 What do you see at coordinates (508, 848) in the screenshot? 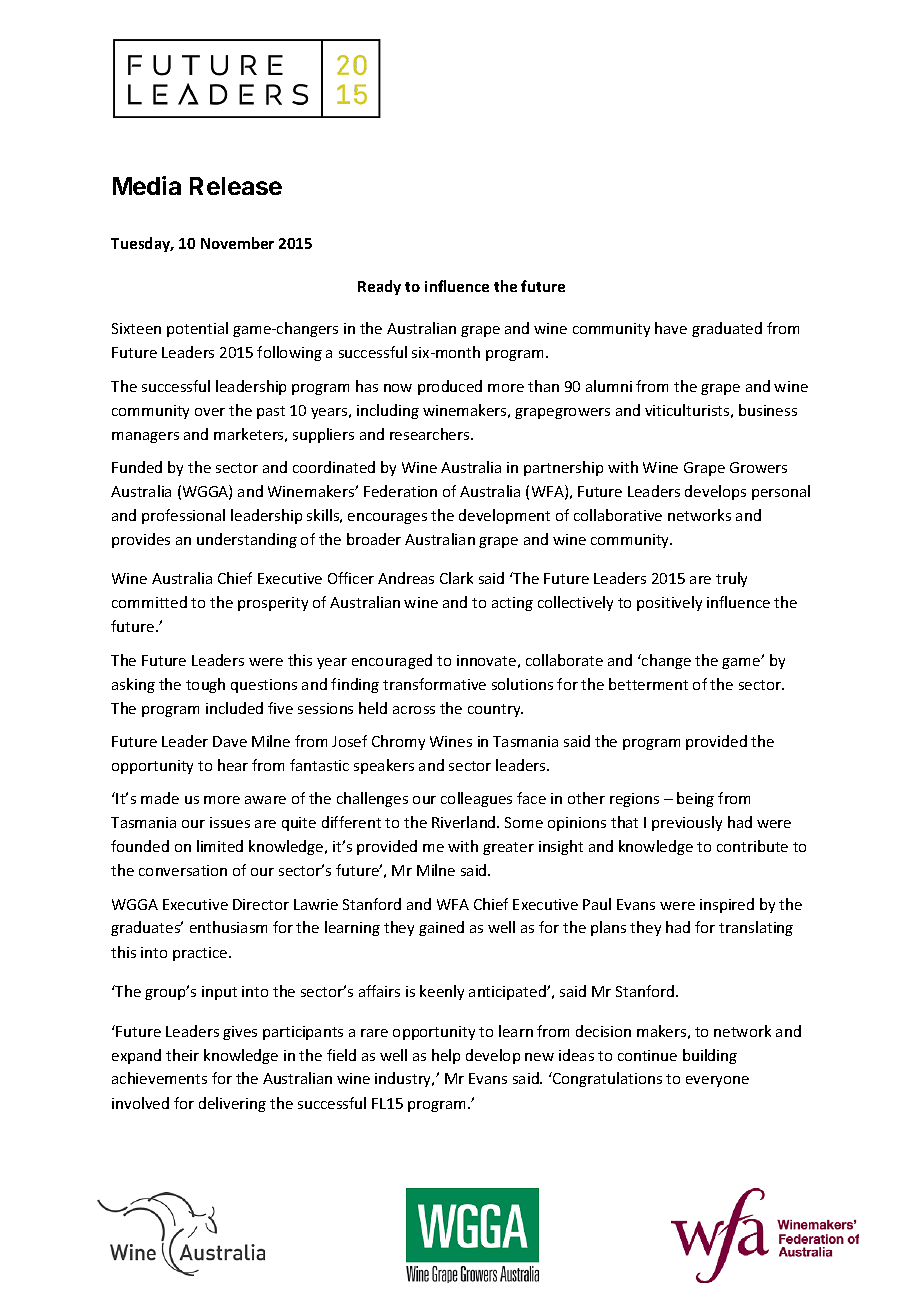
I see `greater` at bounding box center [508, 848].
